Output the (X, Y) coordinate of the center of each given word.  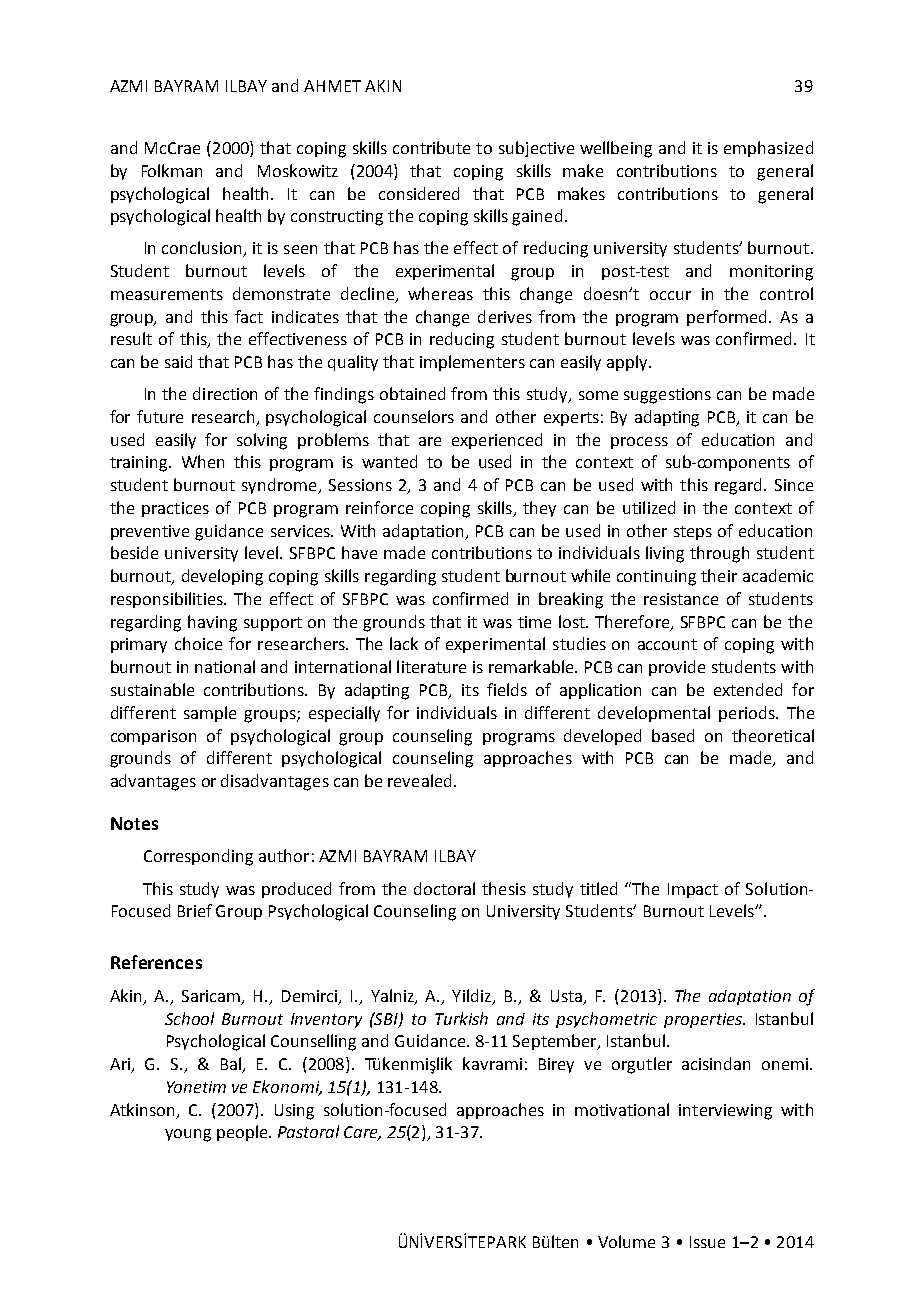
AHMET (332, 86)
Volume (626, 1241)
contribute (431, 147)
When (203, 461)
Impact (693, 890)
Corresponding (198, 857)
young (188, 1135)
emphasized (768, 149)
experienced (497, 441)
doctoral (444, 888)
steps (693, 533)
